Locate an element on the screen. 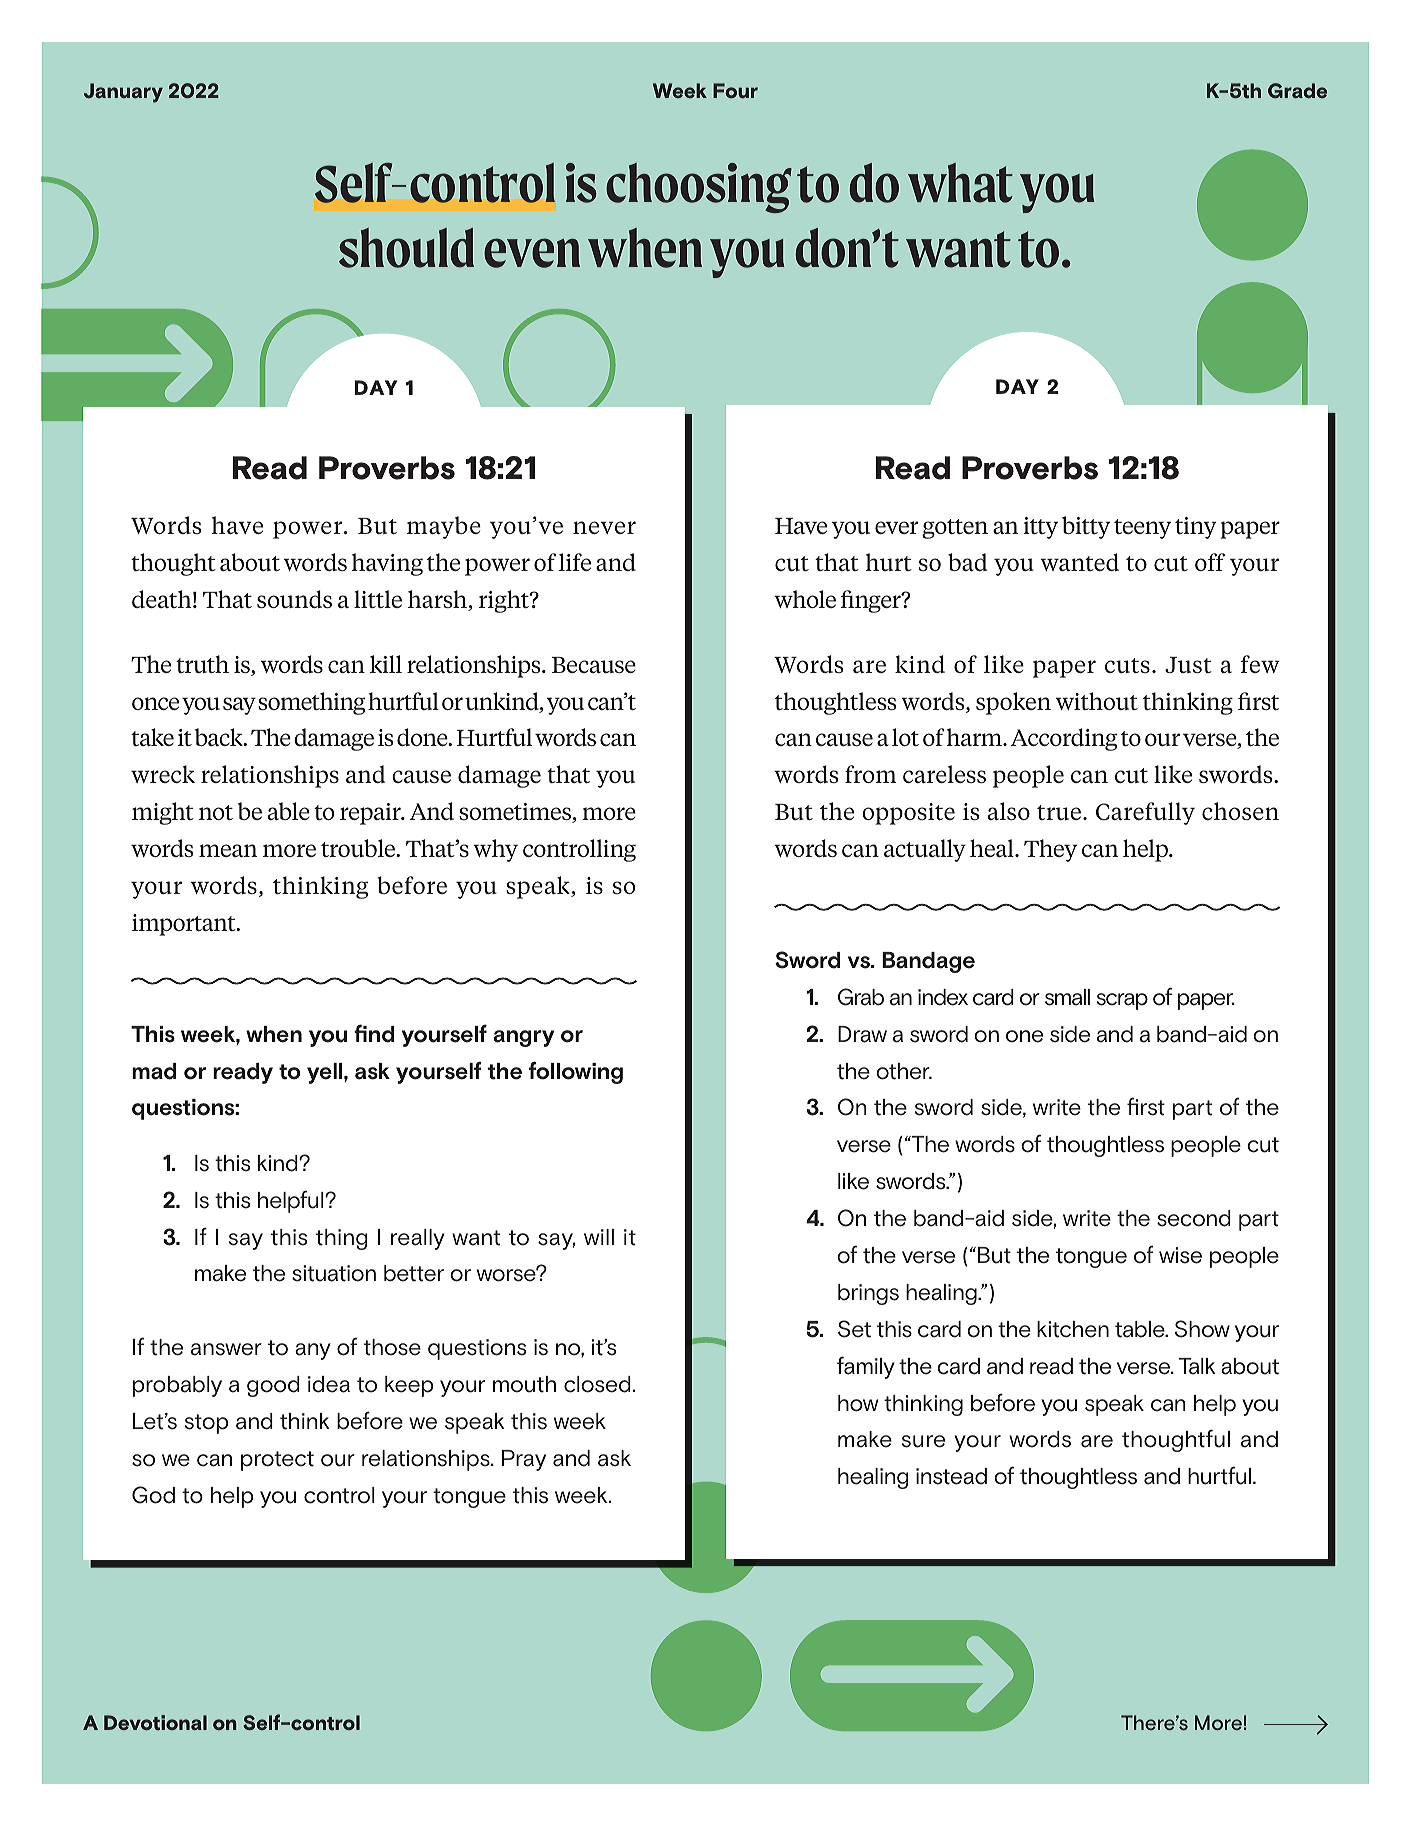  Devotional is located at coordinates (155, 1722).
